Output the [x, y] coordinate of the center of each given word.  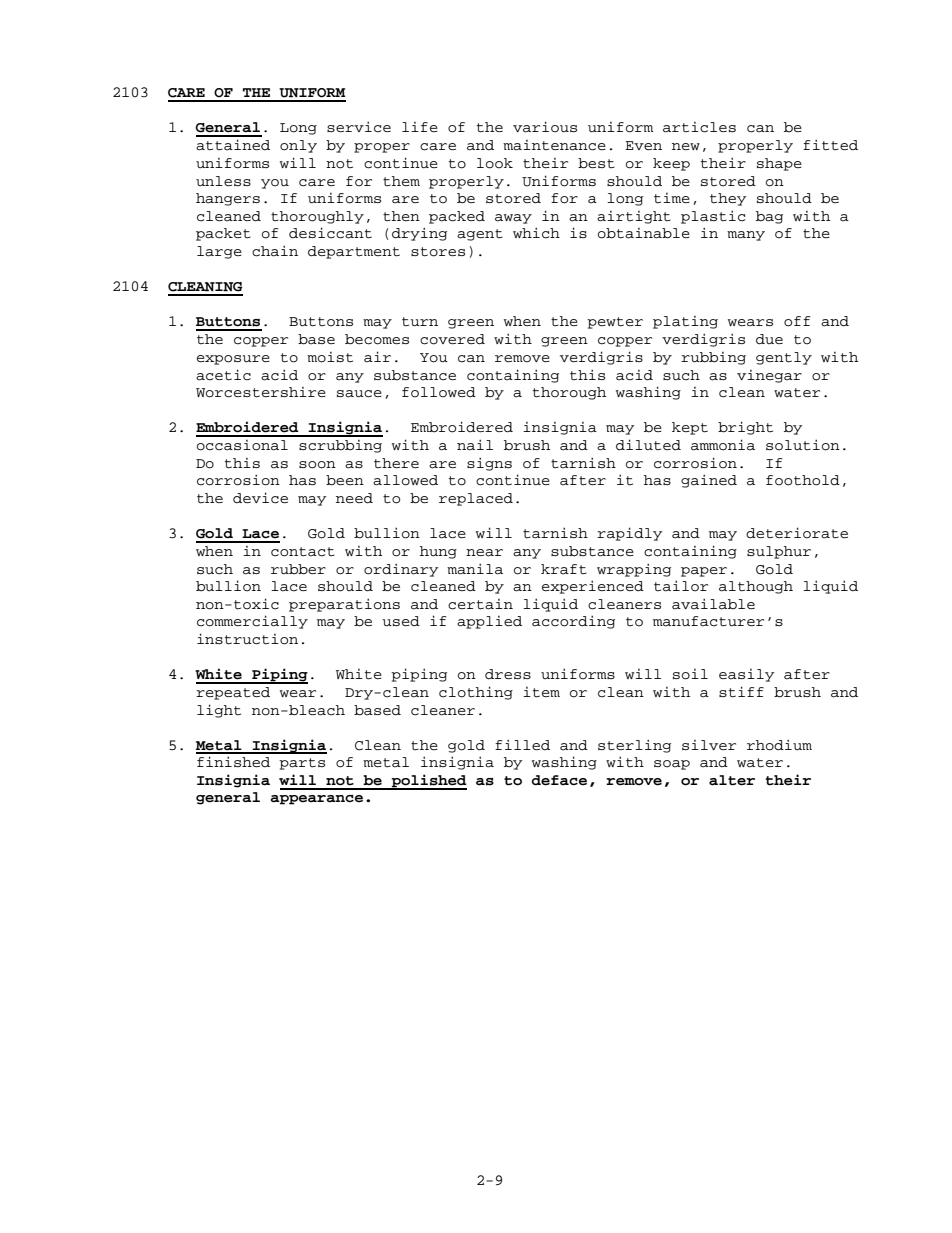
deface [559, 780]
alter [732, 780]
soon [317, 465]
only [298, 146]
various [545, 127]
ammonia [723, 445]
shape [779, 164]
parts [302, 764]
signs [489, 464]
